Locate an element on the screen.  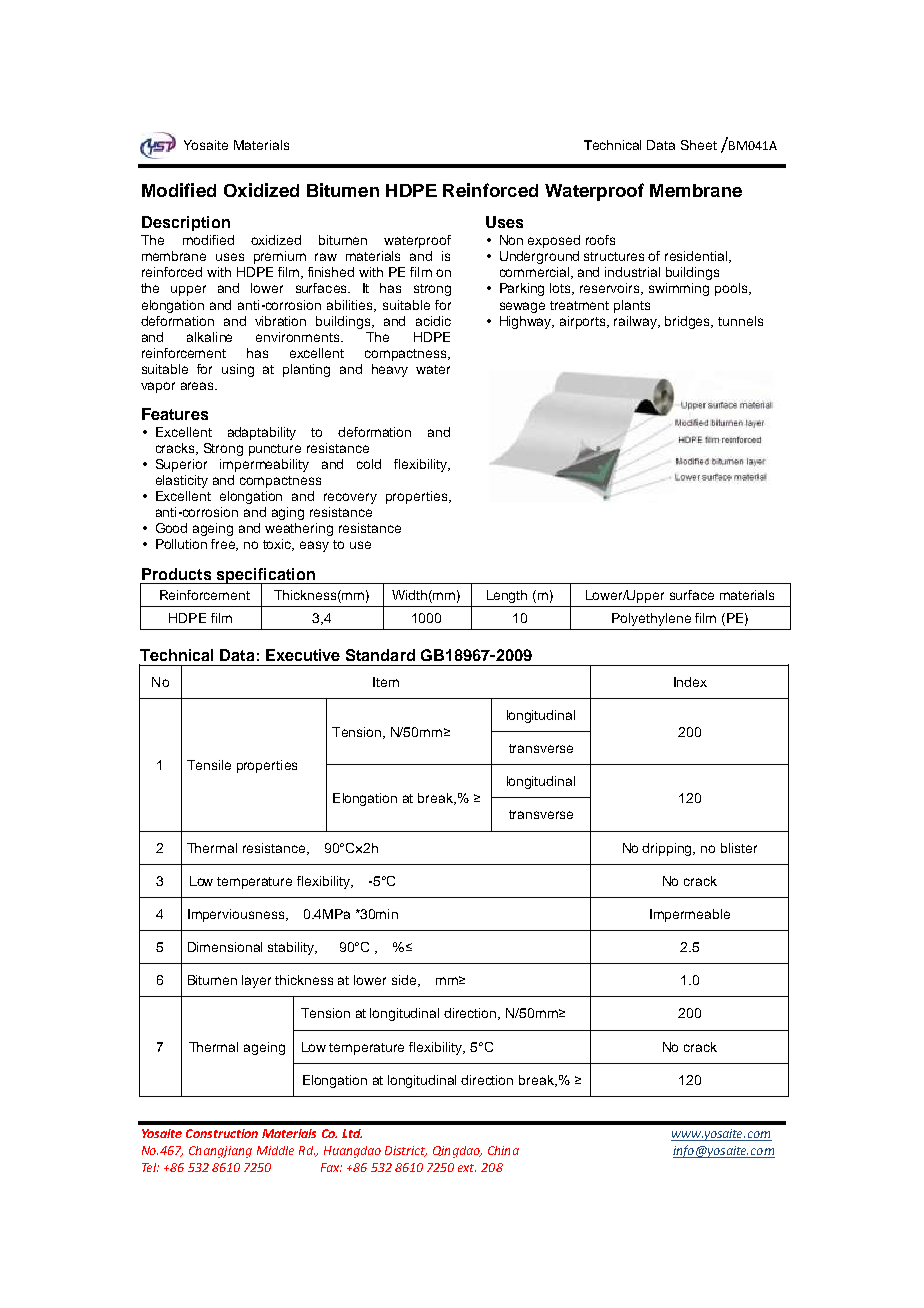
Qingdao is located at coordinates (457, 1152).
